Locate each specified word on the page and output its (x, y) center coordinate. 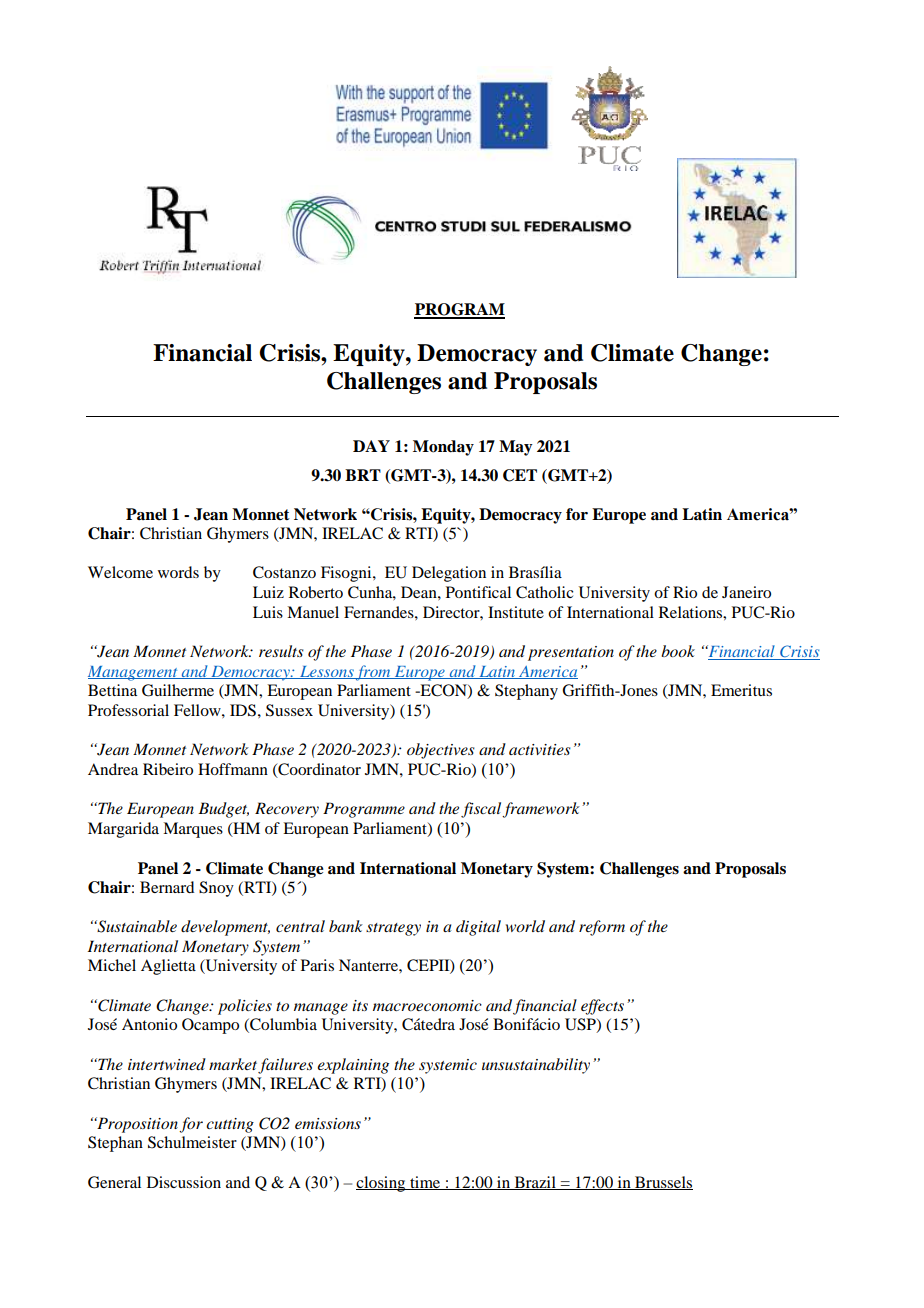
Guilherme (178, 690)
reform (602, 928)
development (225, 928)
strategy (393, 929)
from (373, 673)
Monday (443, 448)
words (178, 572)
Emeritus (741, 690)
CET (520, 475)
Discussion (184, 1182)
